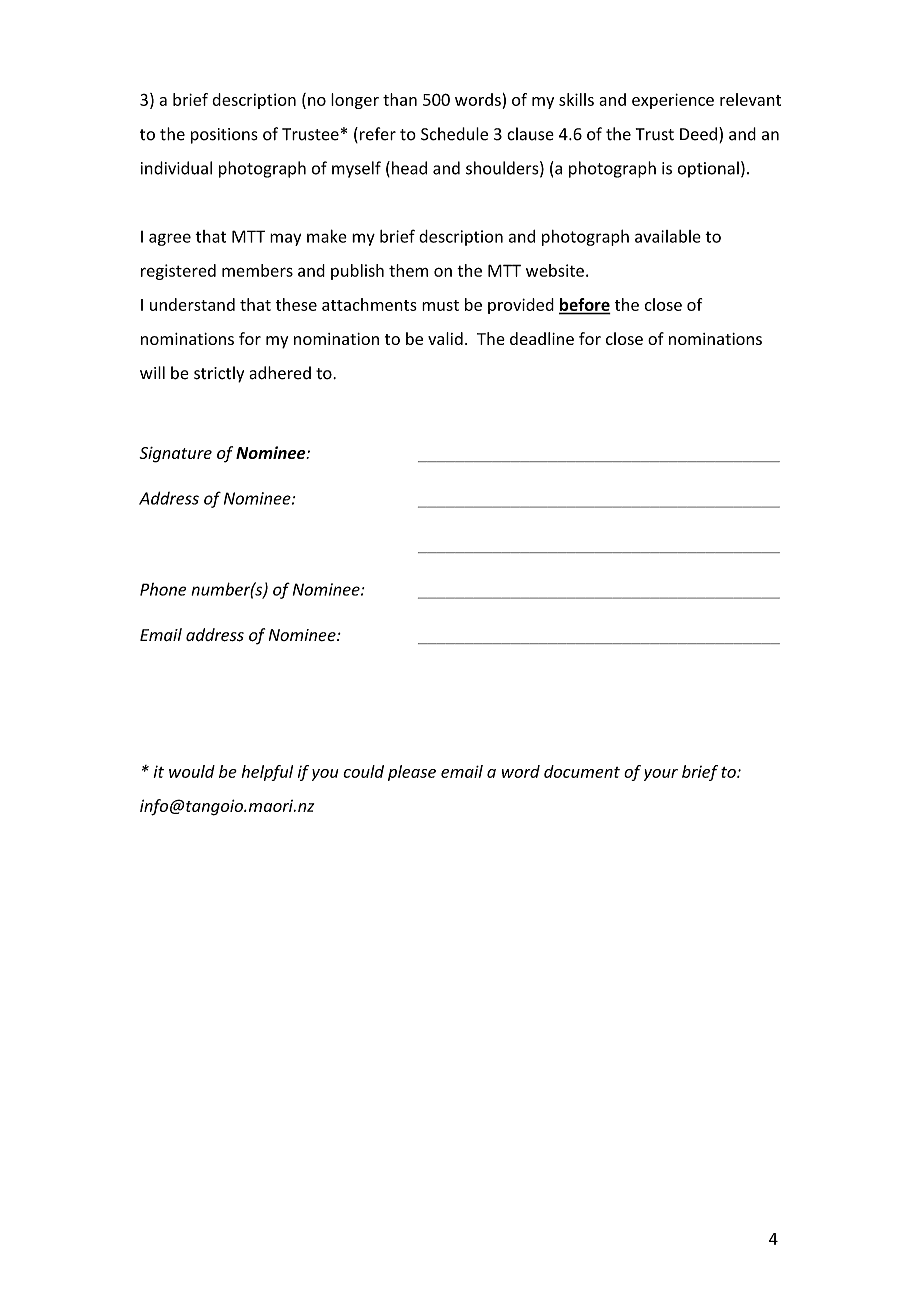  I want to click on please, so click(412, 773).
